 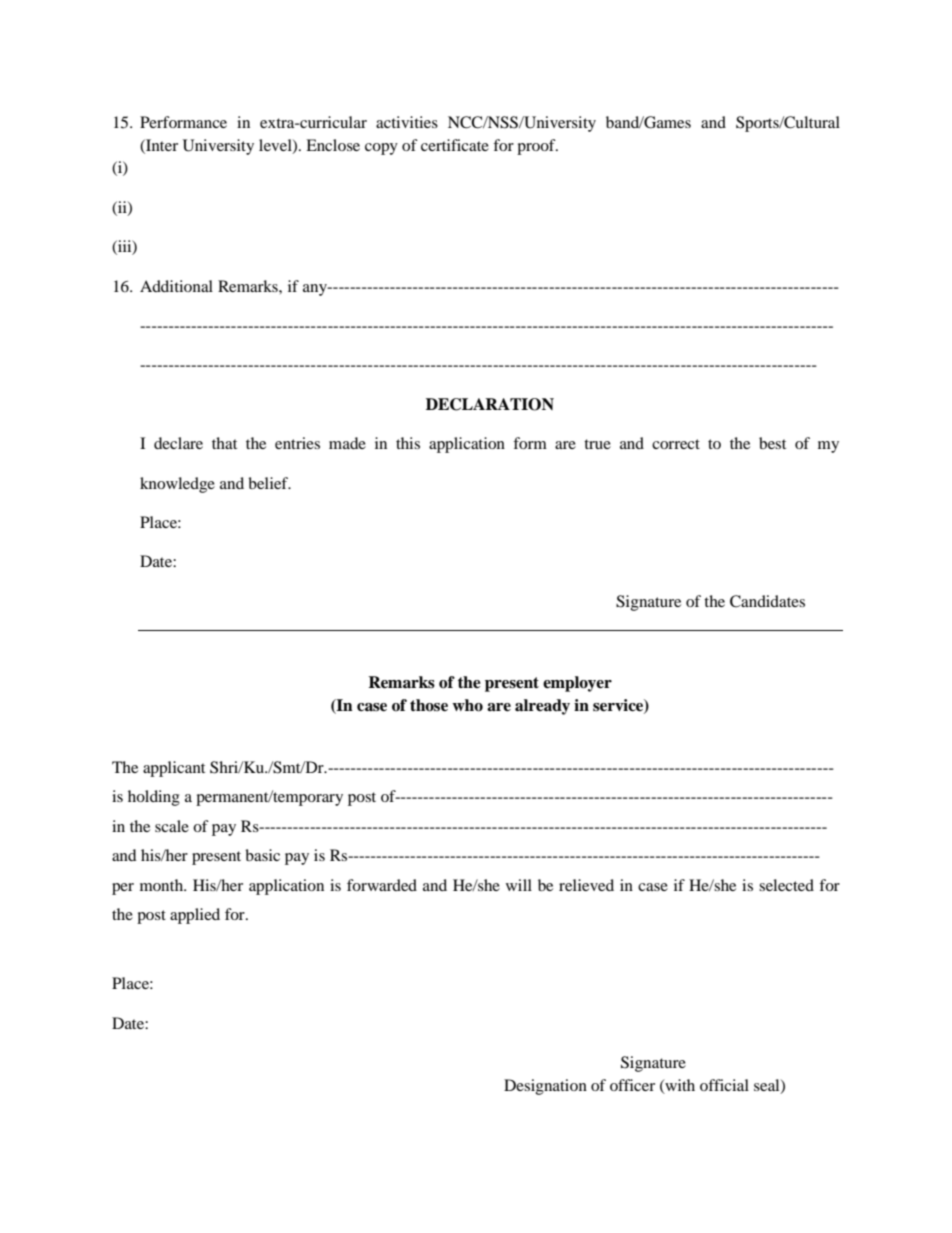 What do you see at coordinates (467, 705) in the screenshot?
I see `who` at bounding box center [467, 705].
